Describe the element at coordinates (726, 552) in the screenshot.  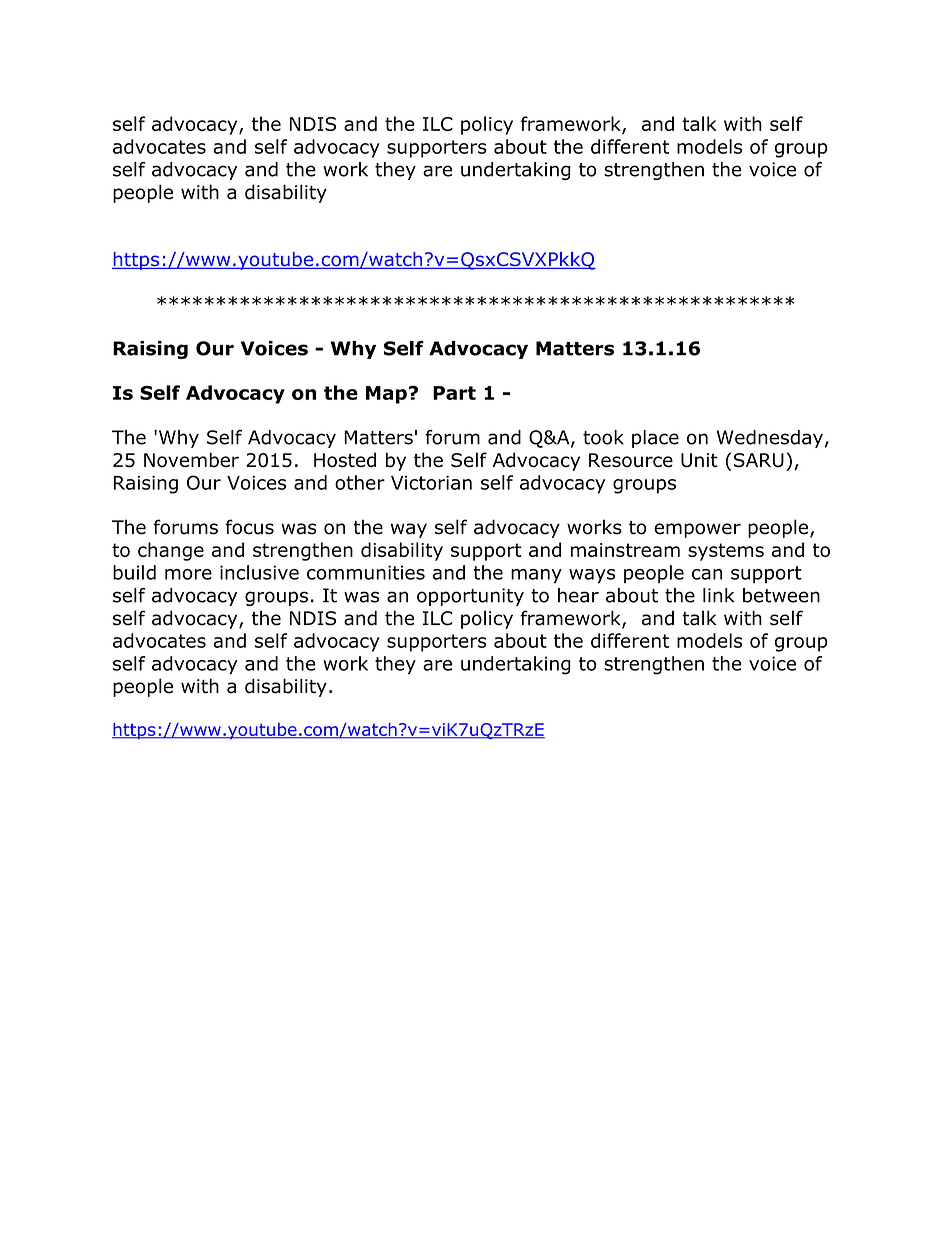
I see `systems` at that location.
